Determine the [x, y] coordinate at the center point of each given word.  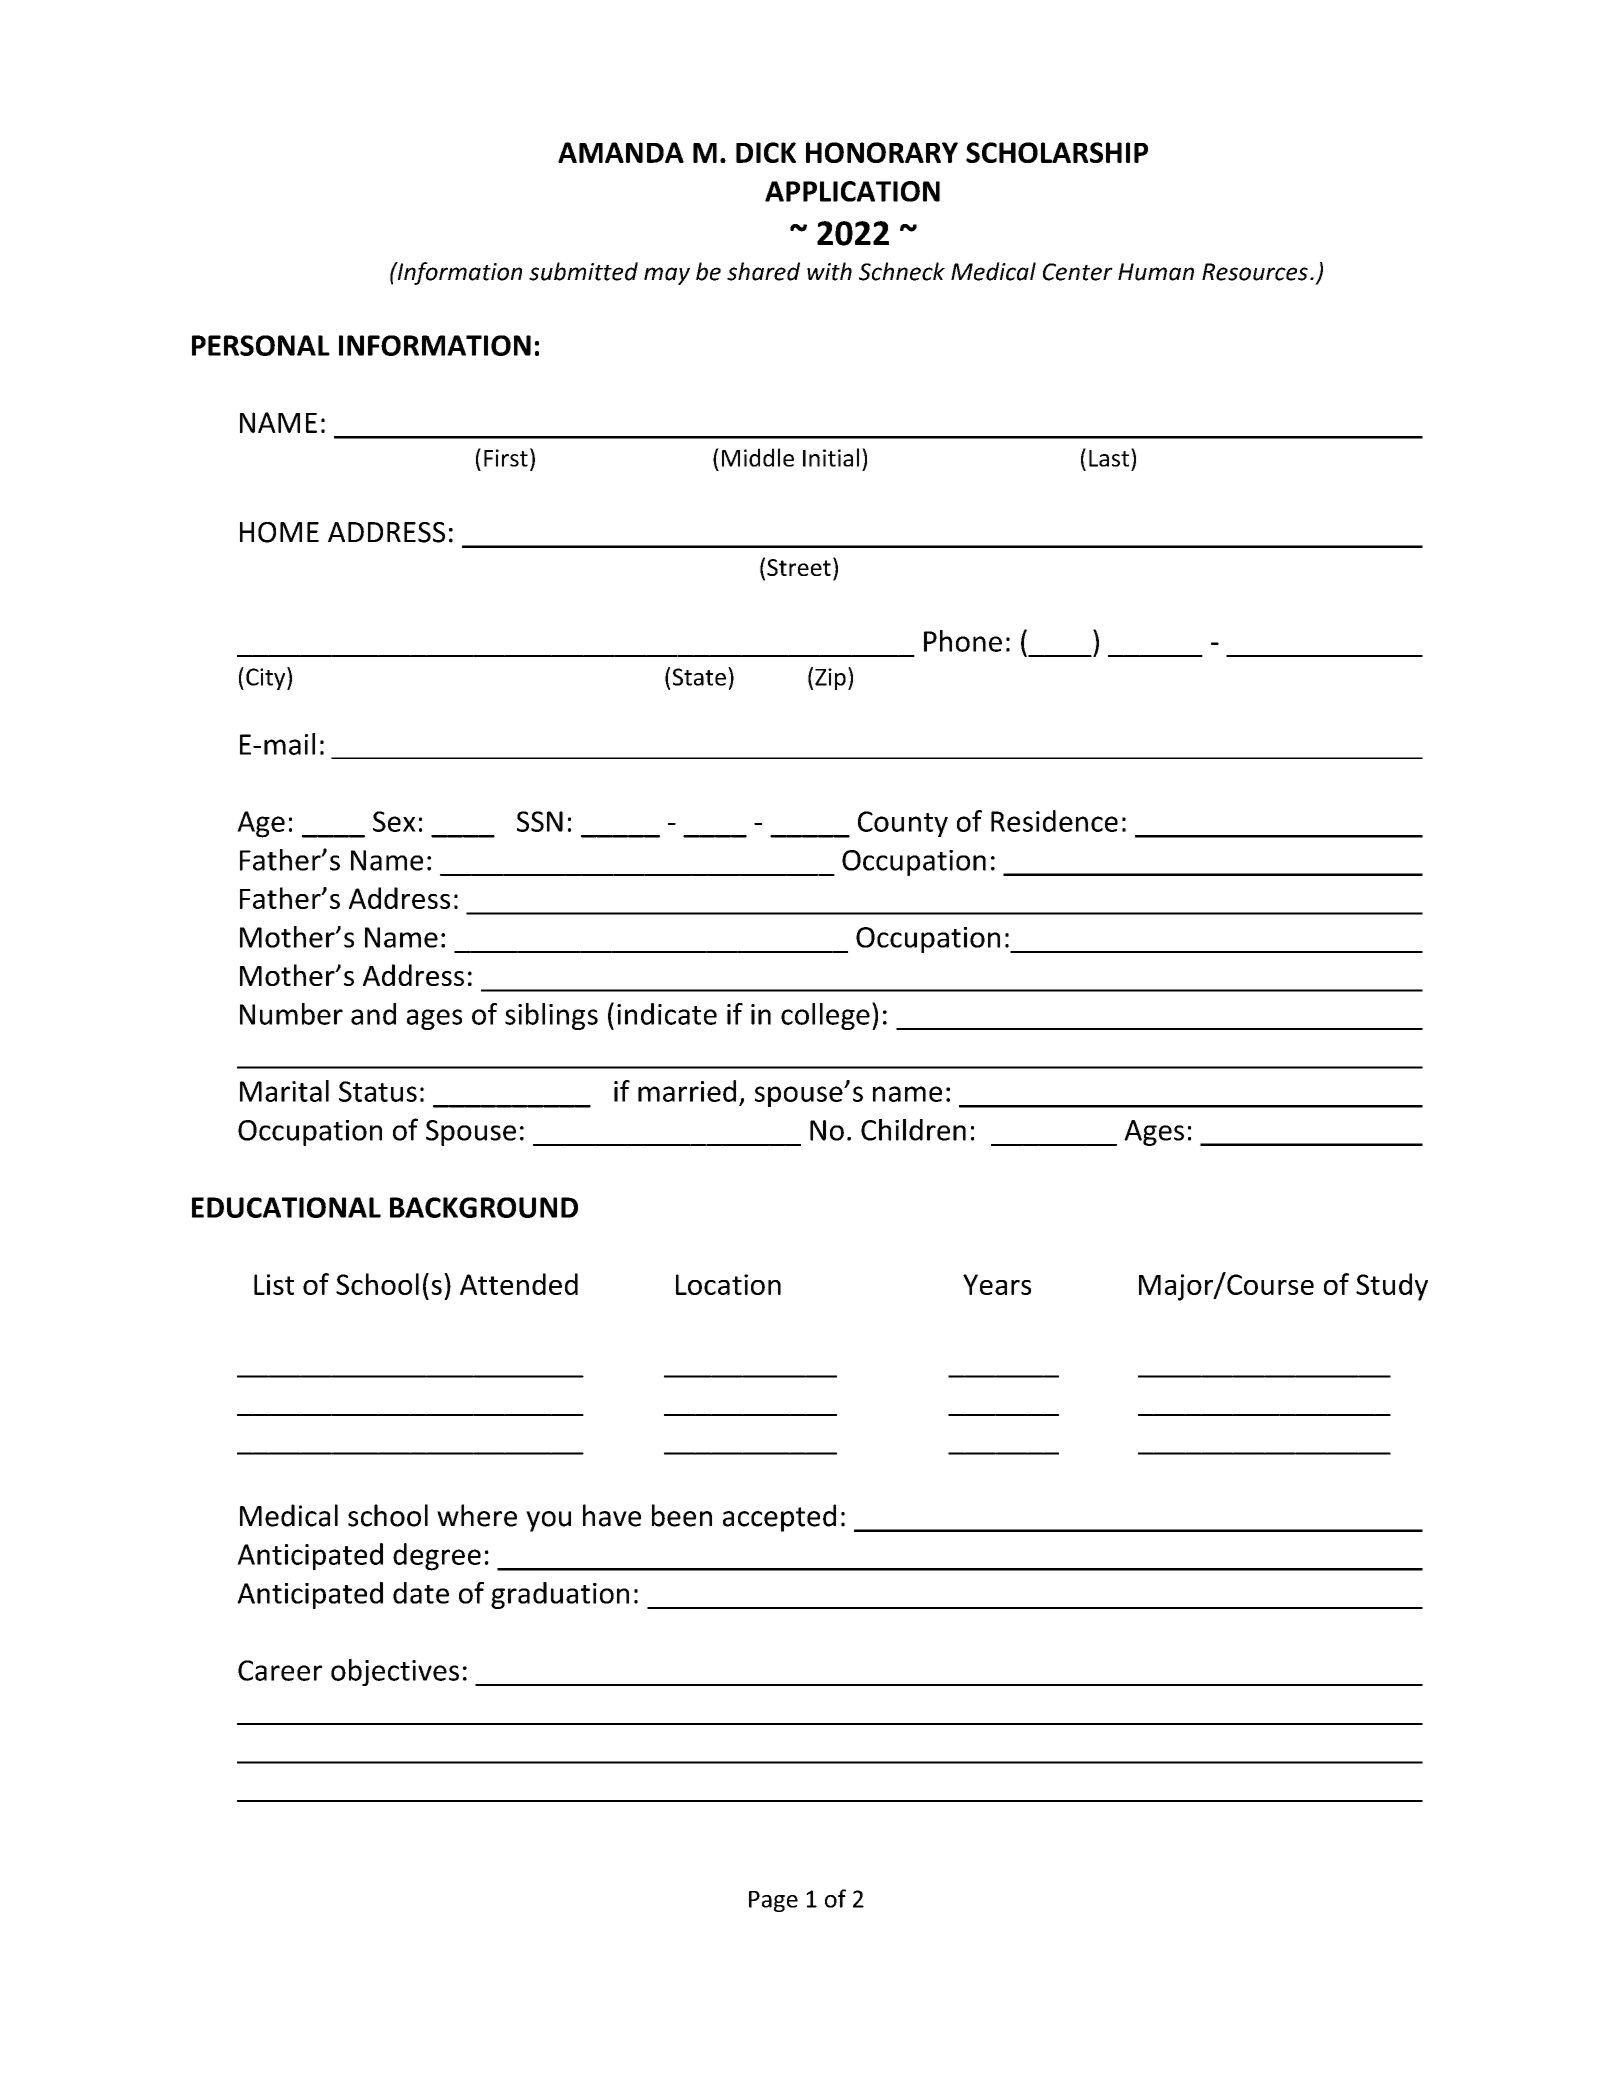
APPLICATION [852, 191]
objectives [395, 1672]
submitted [583, 271]
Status [378, 1091]
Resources [1255, 272]
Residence [1054, 821]
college [825, 1016]
